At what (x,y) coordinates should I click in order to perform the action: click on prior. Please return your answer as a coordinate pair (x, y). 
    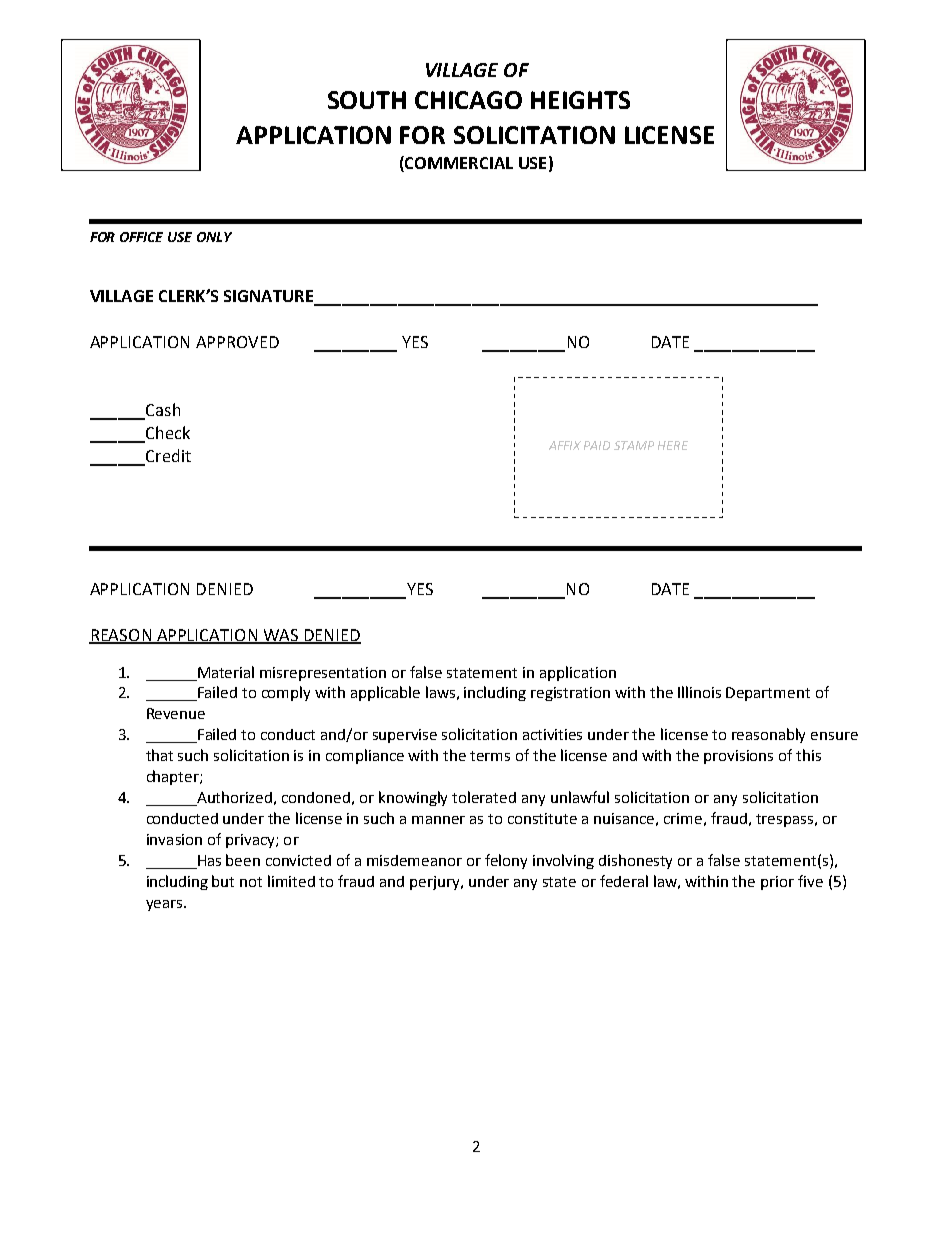
    Looking at the image, I should click on (777, 883).
